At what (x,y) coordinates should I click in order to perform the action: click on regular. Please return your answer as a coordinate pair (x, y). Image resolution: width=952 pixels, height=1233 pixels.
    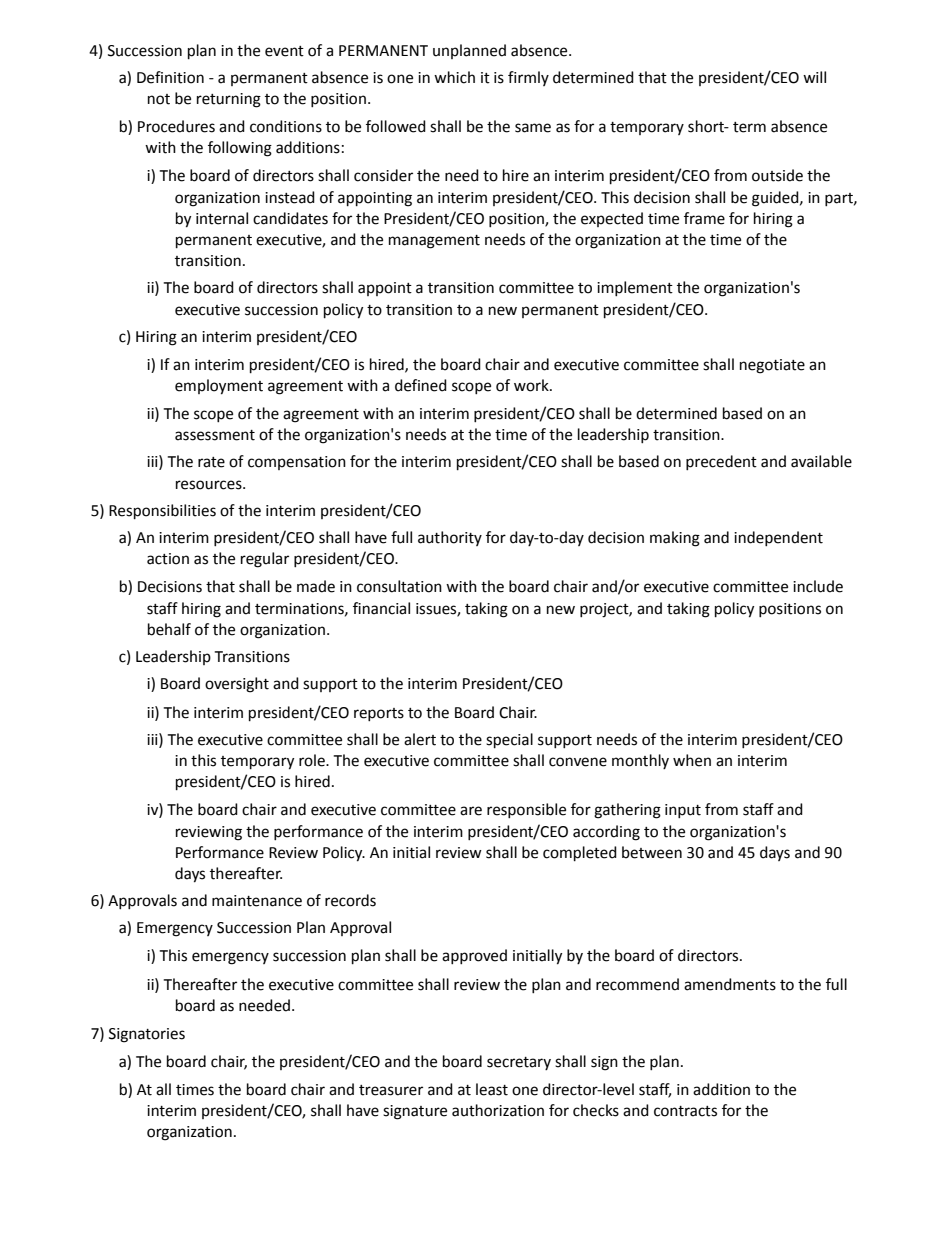
    Looking at the image, I should click on (265, 560).
